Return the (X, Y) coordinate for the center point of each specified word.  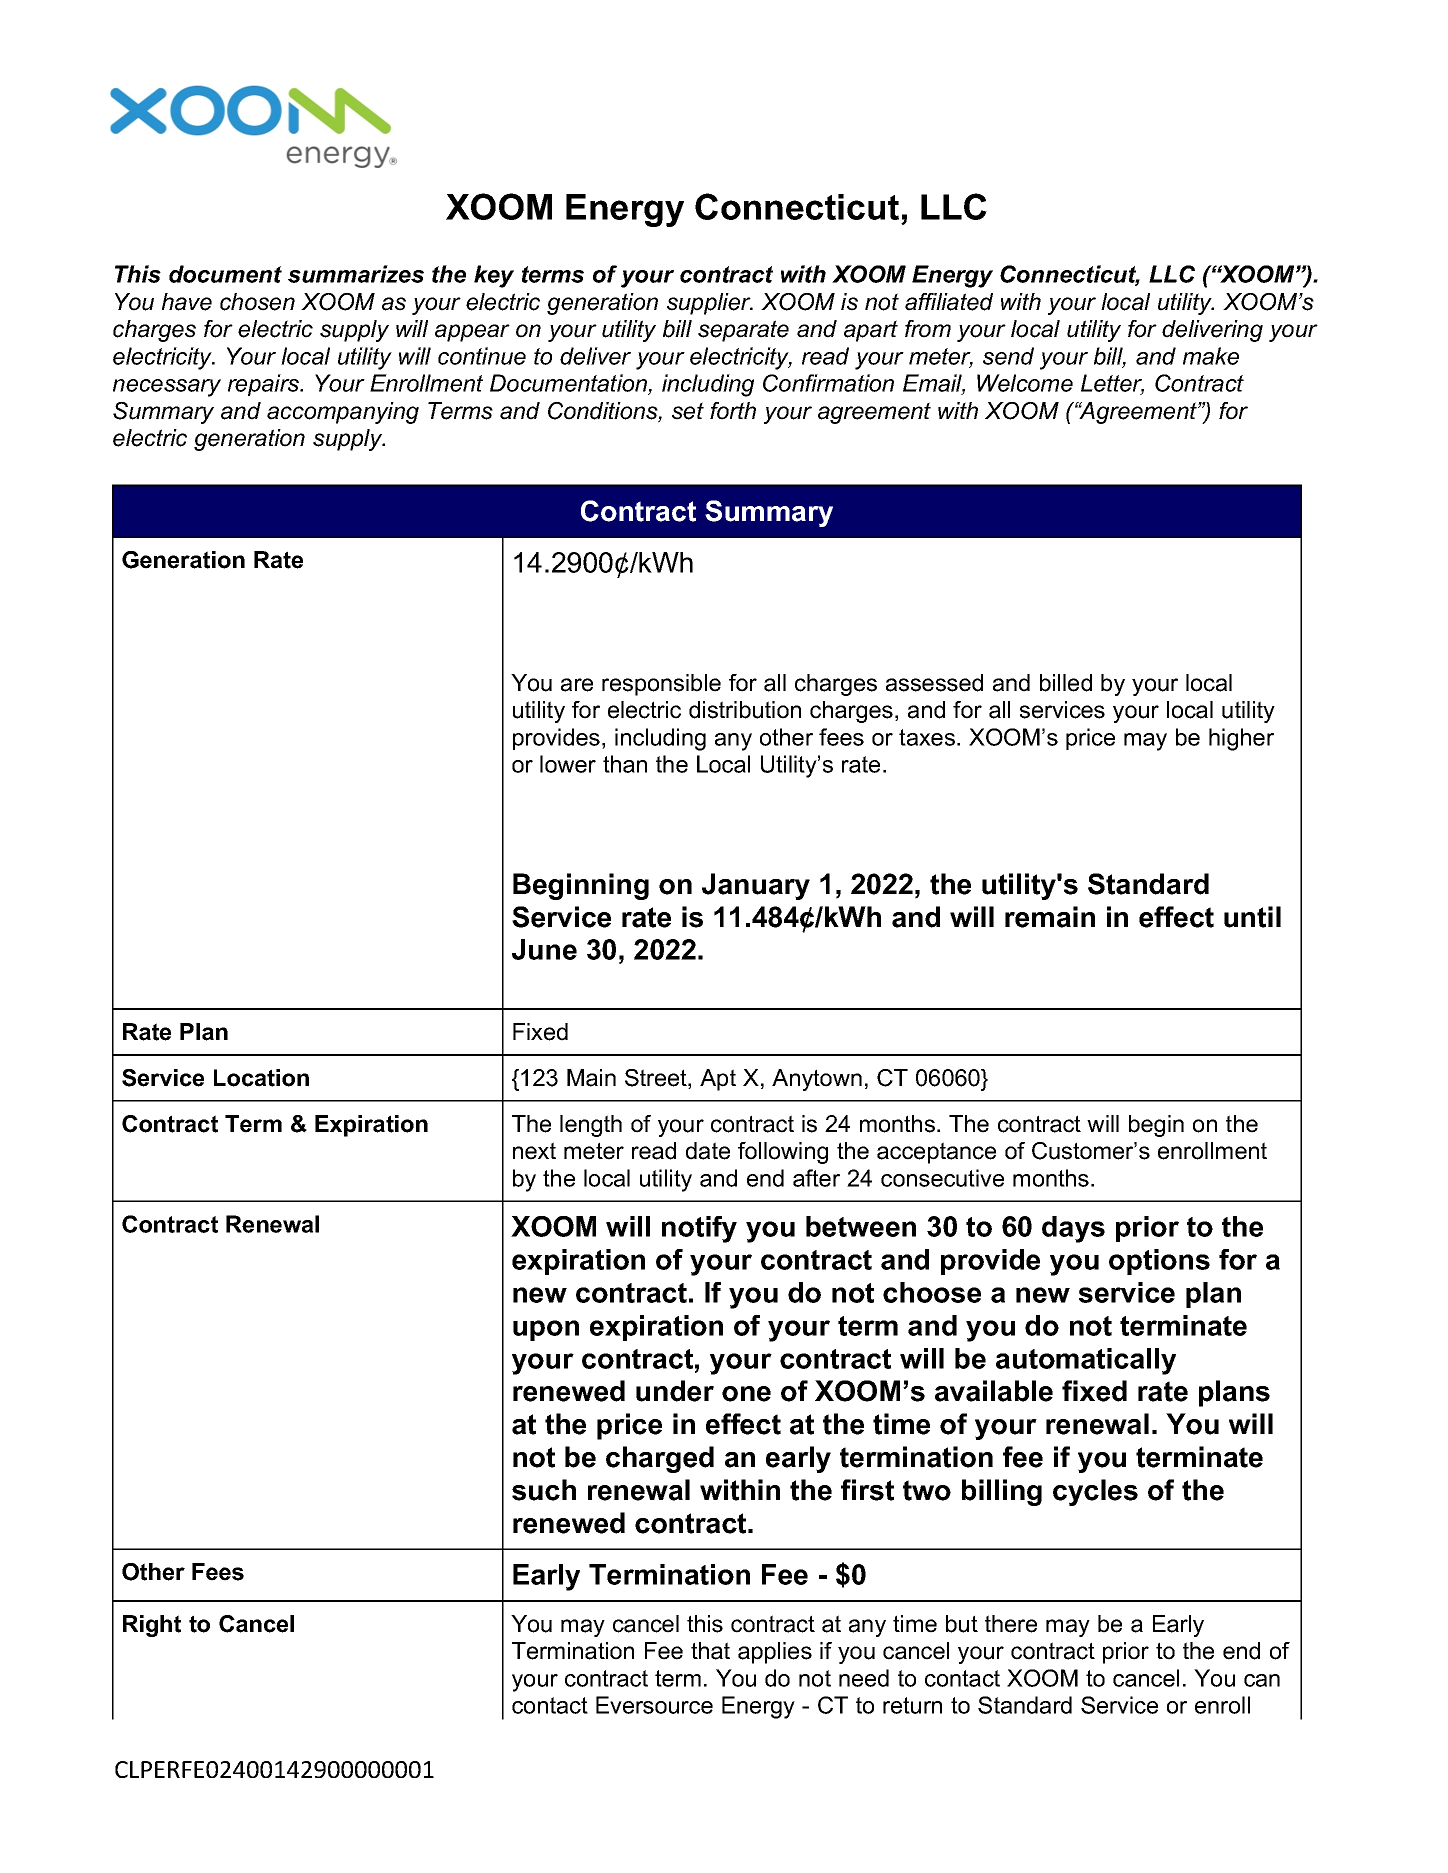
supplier (710, 304)
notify (699, 1229)
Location (261, 1078)
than (625, 764)
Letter (1112, 384)
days (1073, 1229)
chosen (257, 302)
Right (152, 1626)
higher (1241, 739)
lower (568, 764)
